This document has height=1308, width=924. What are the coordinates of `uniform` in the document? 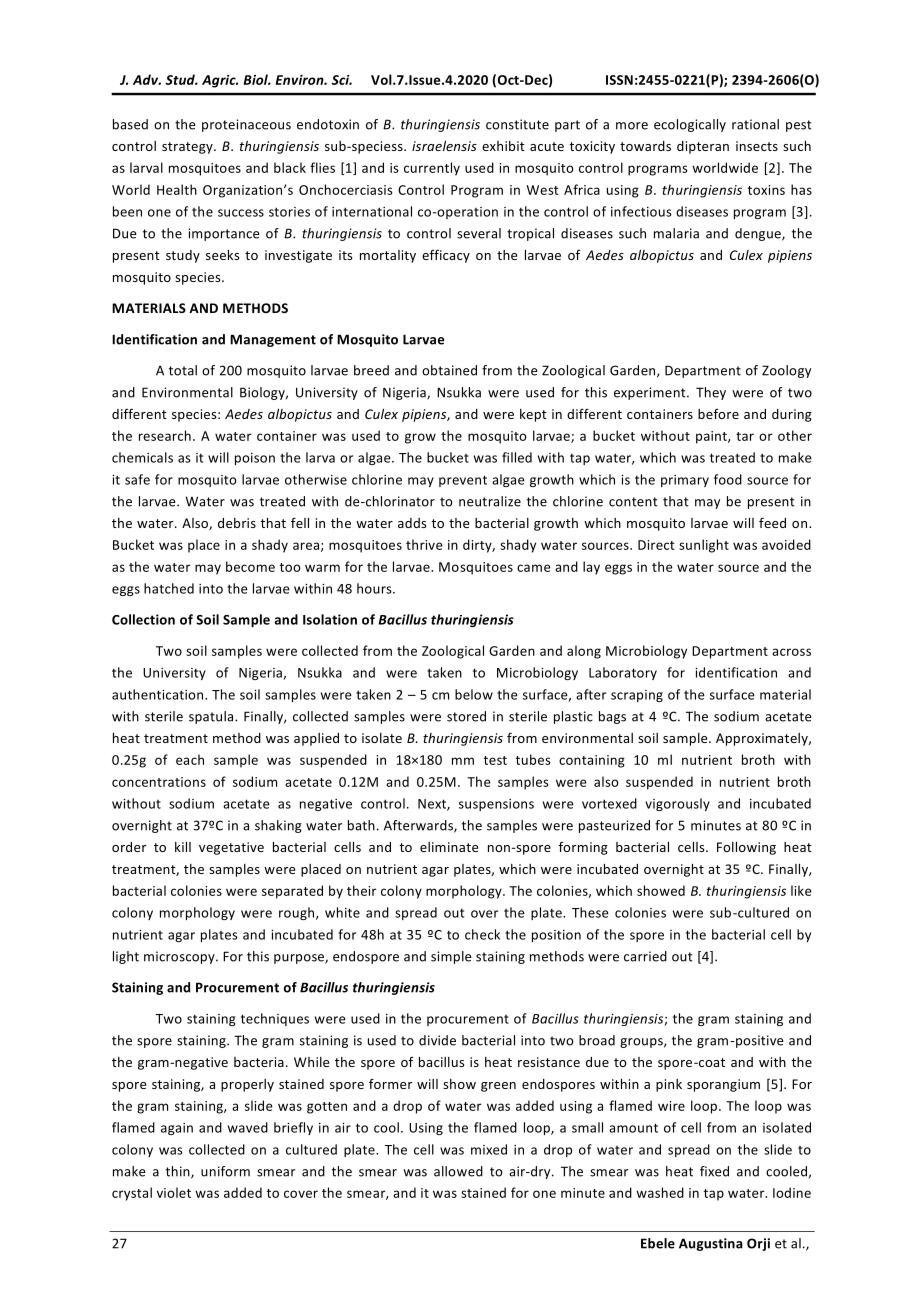 It's located at (225, 1171).
